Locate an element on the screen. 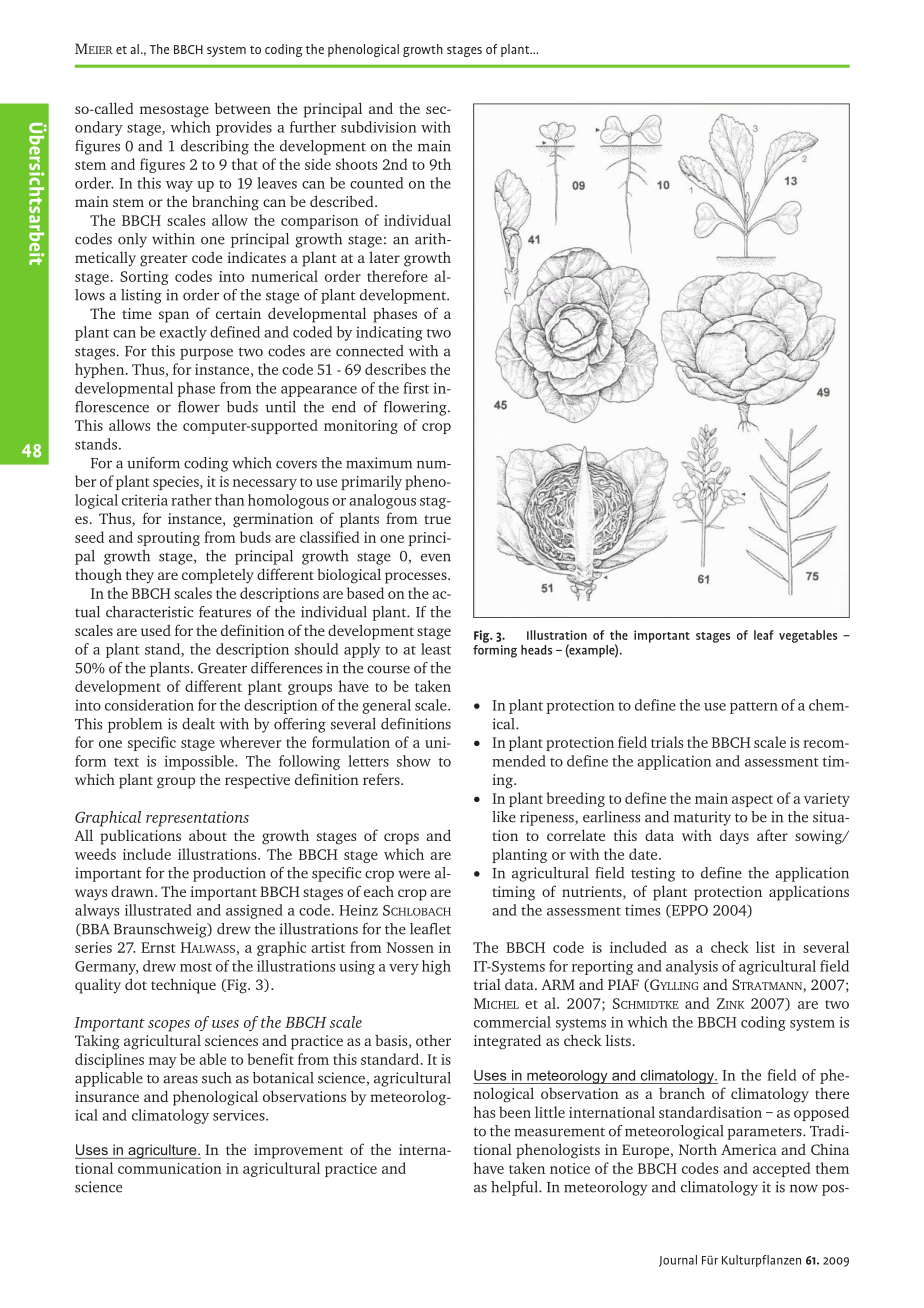 Image resolution: width=924 pixels, height=1308 pixels. days is located at coordinates (734, 837).
